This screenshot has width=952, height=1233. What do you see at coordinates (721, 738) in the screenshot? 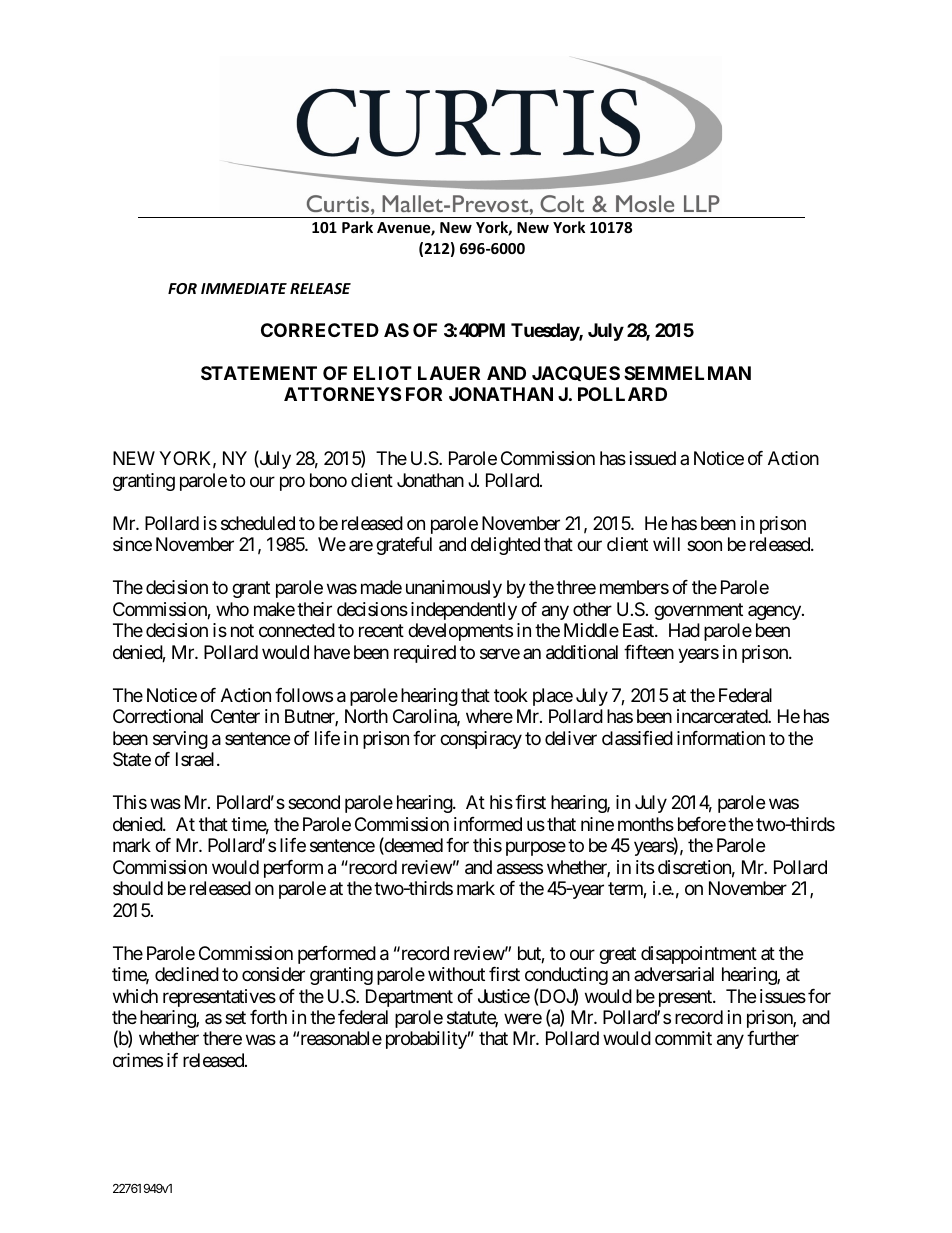
I see `information` at bounding box center [721, 738].
